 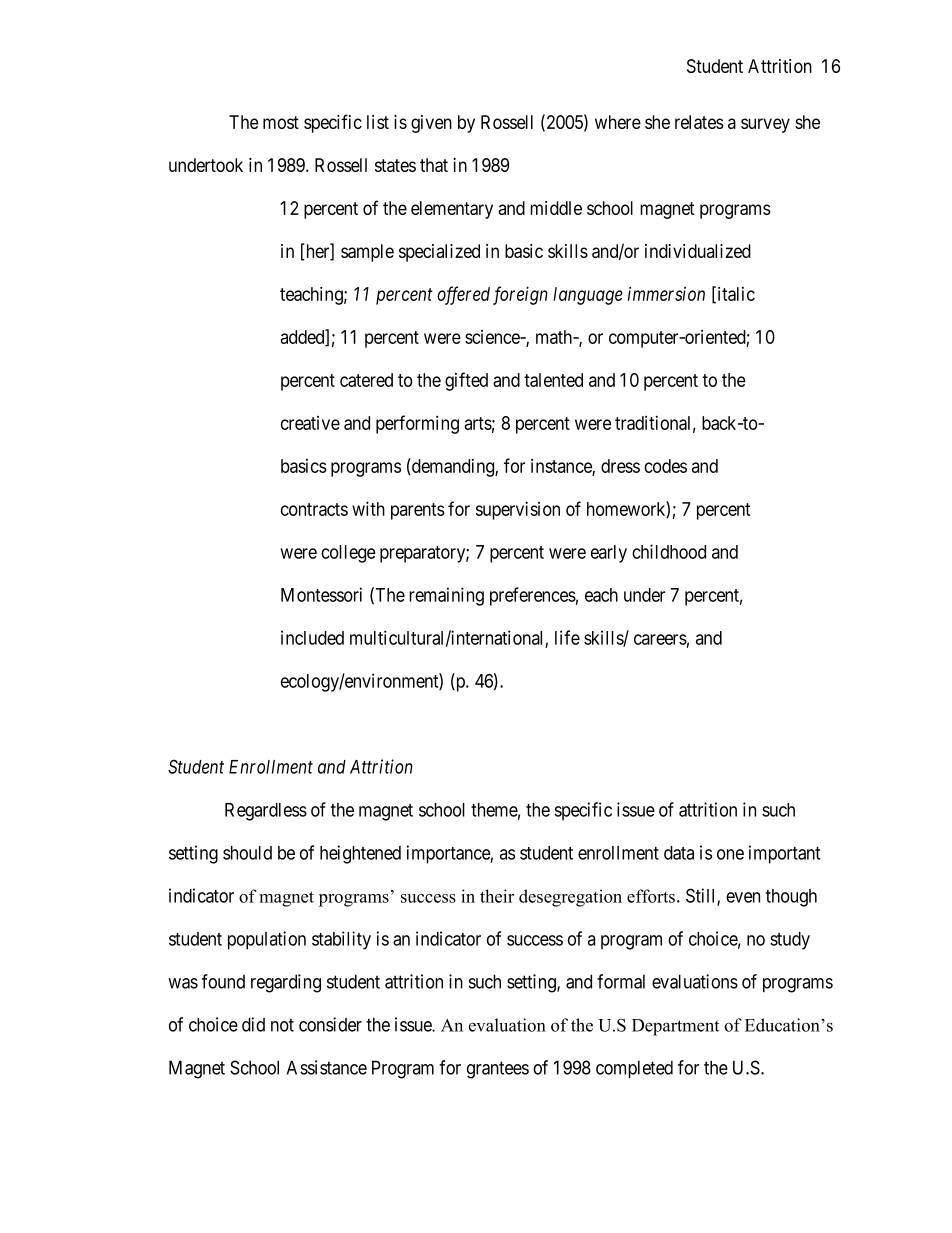 I want to click on relates, so click(x=699, y=122).
